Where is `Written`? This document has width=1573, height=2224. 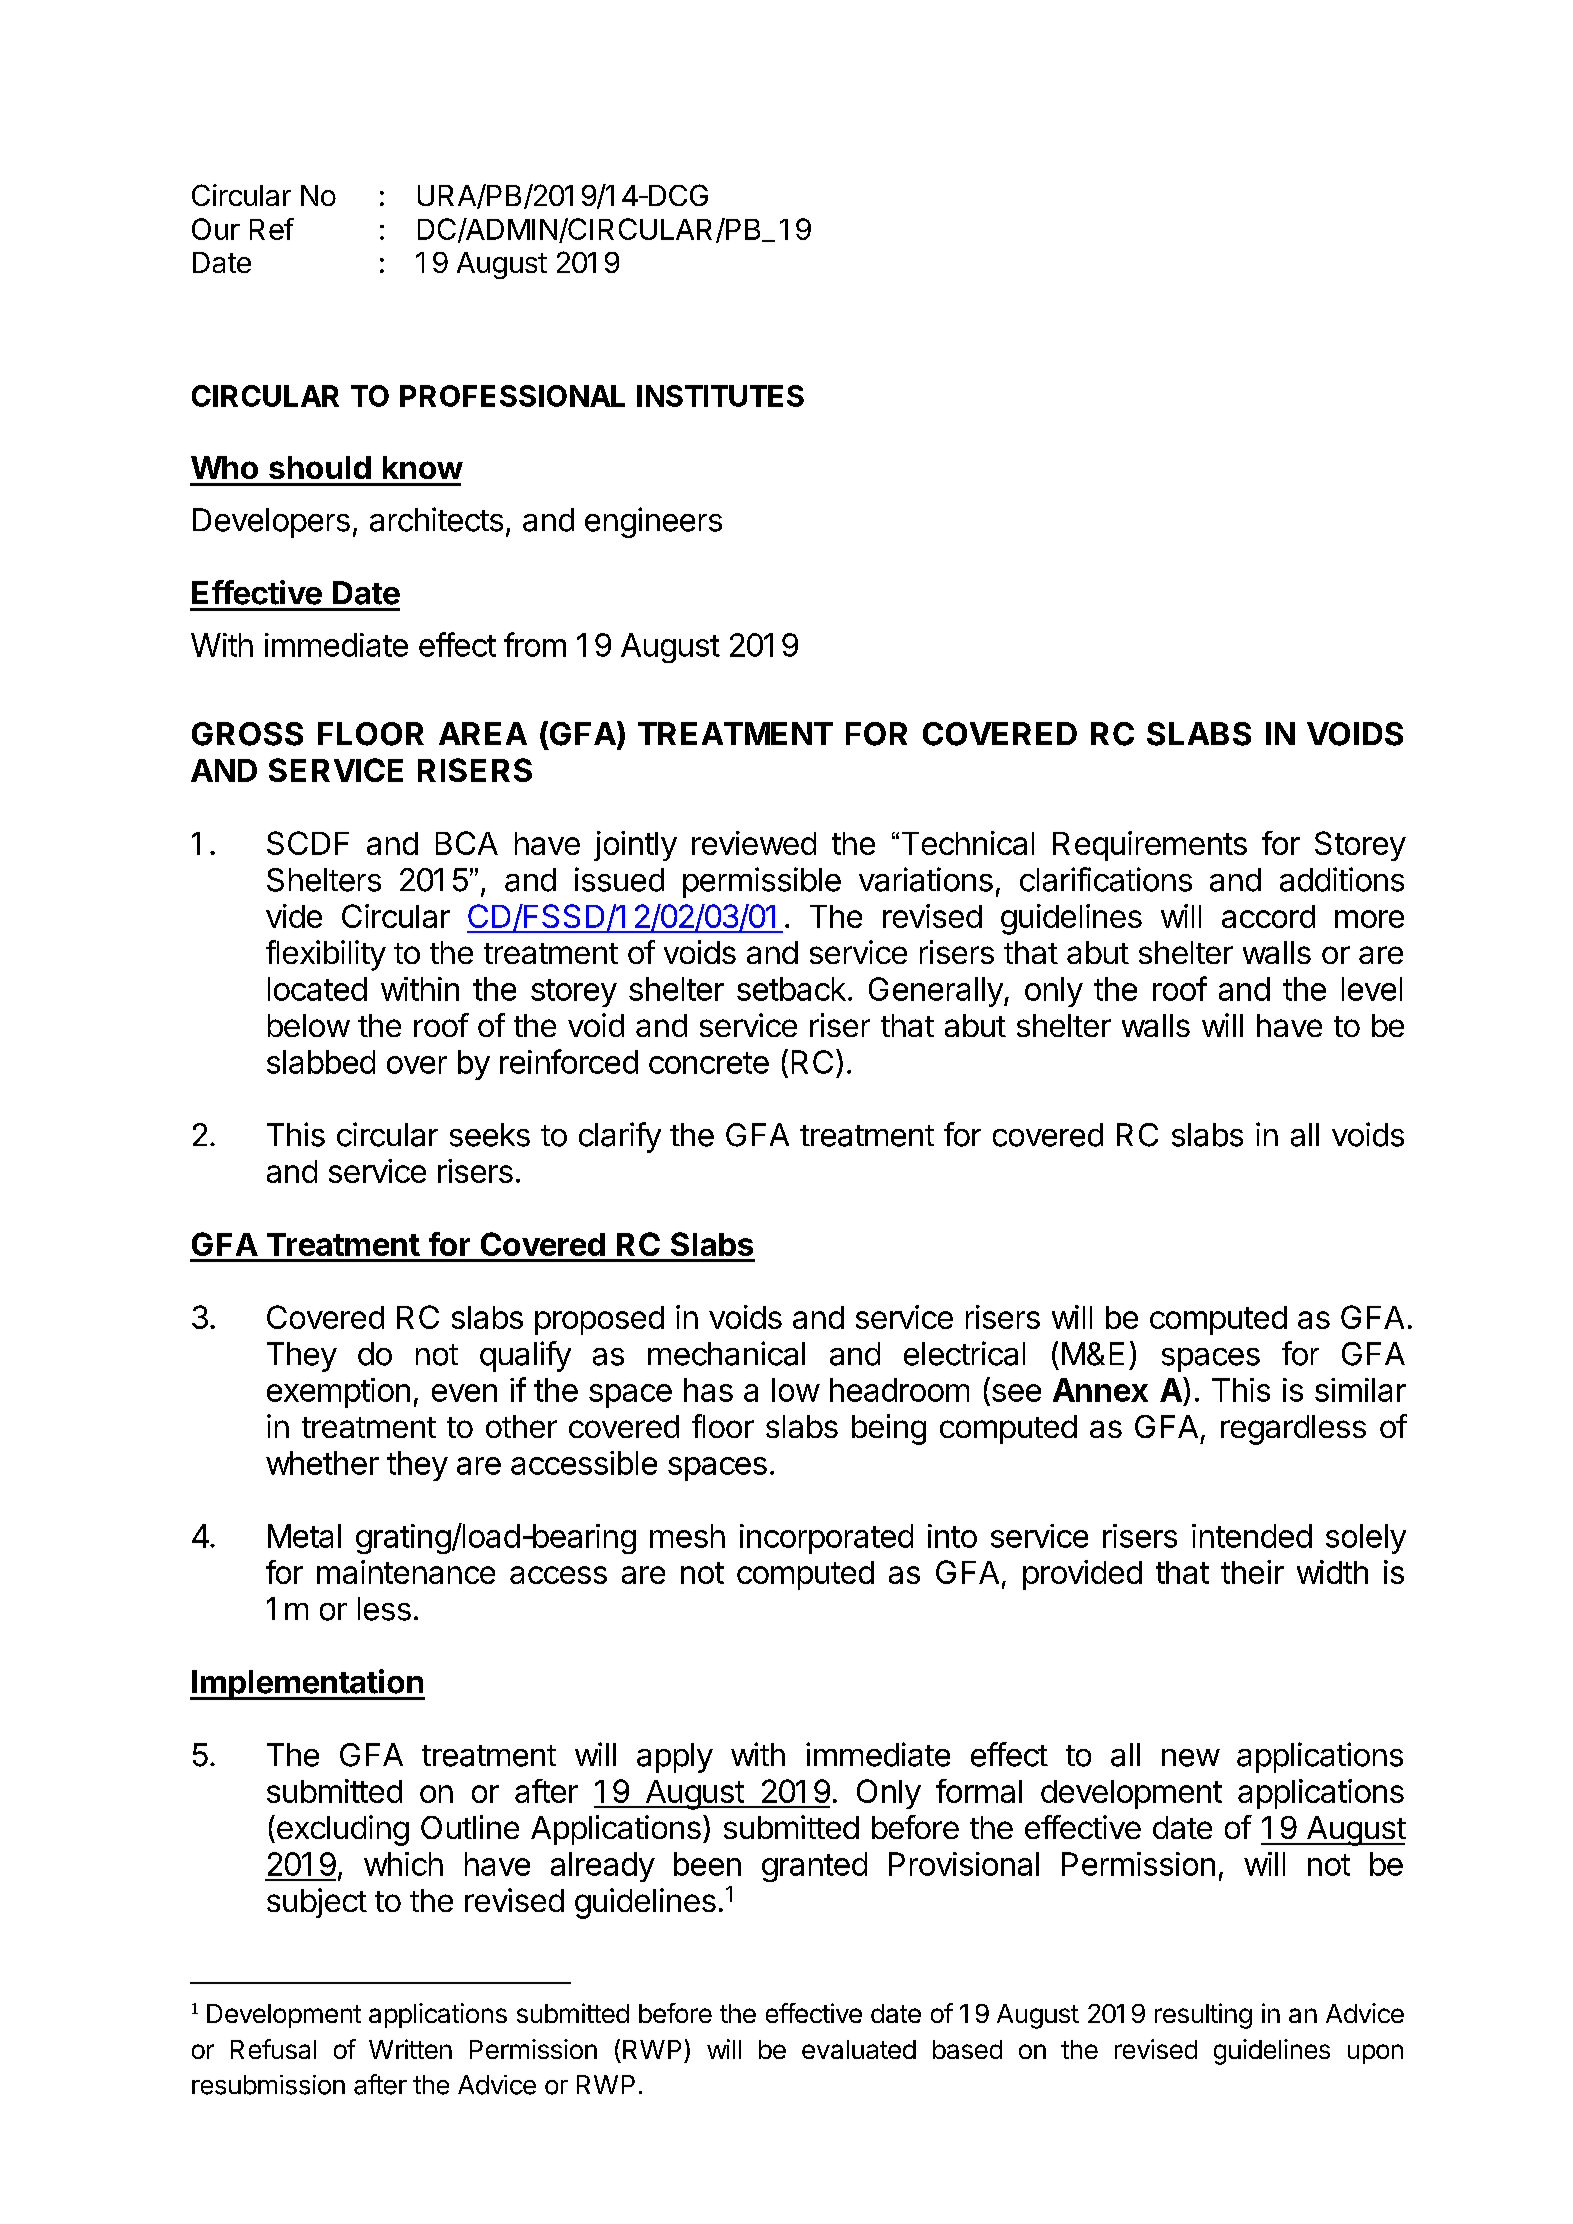 Written is located at coordinates (410, 2049).
